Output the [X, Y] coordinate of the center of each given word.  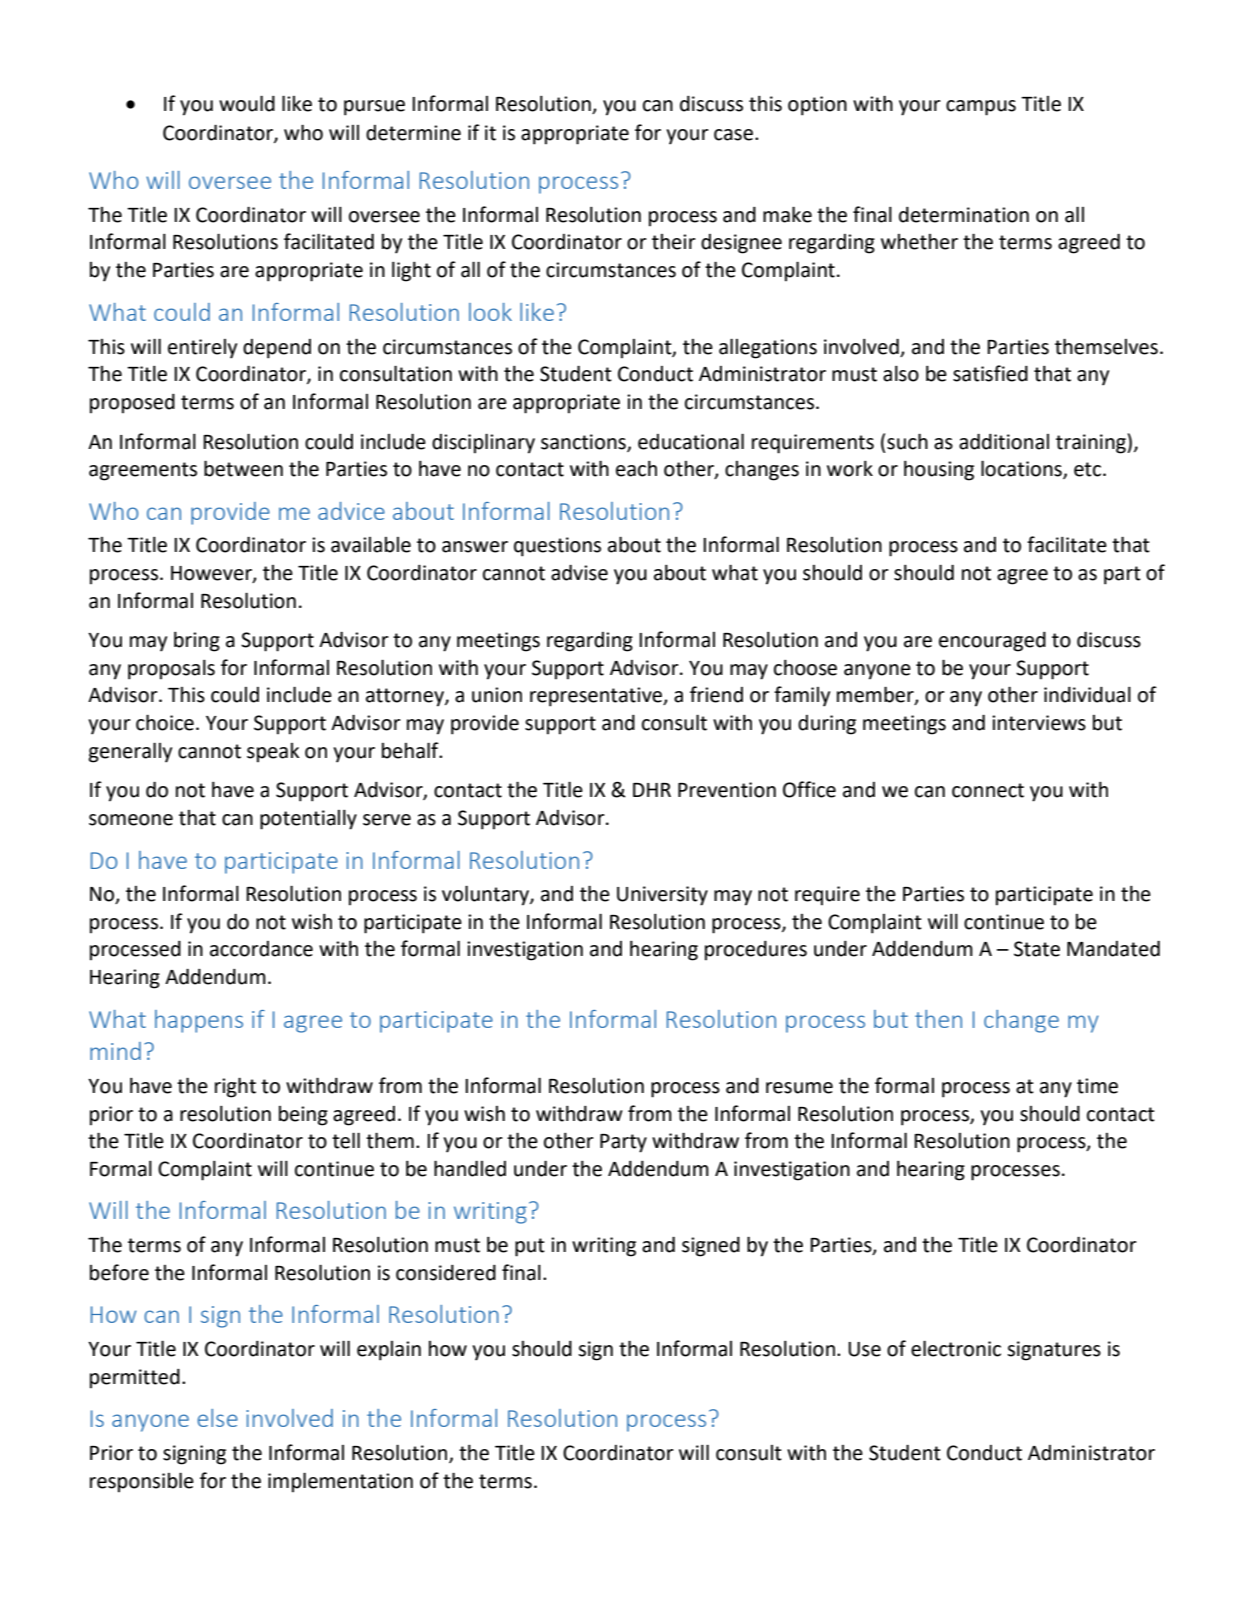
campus [981, 108]
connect [988, 790]
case [733, 135]
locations [1022, 469]
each [636, 469]
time [1097, 1086]
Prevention [727, 790]
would [247, 103]
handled [470, 1168]
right [235, 1087]
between [243, 468]
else [217, 1418]
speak [273, 753]
